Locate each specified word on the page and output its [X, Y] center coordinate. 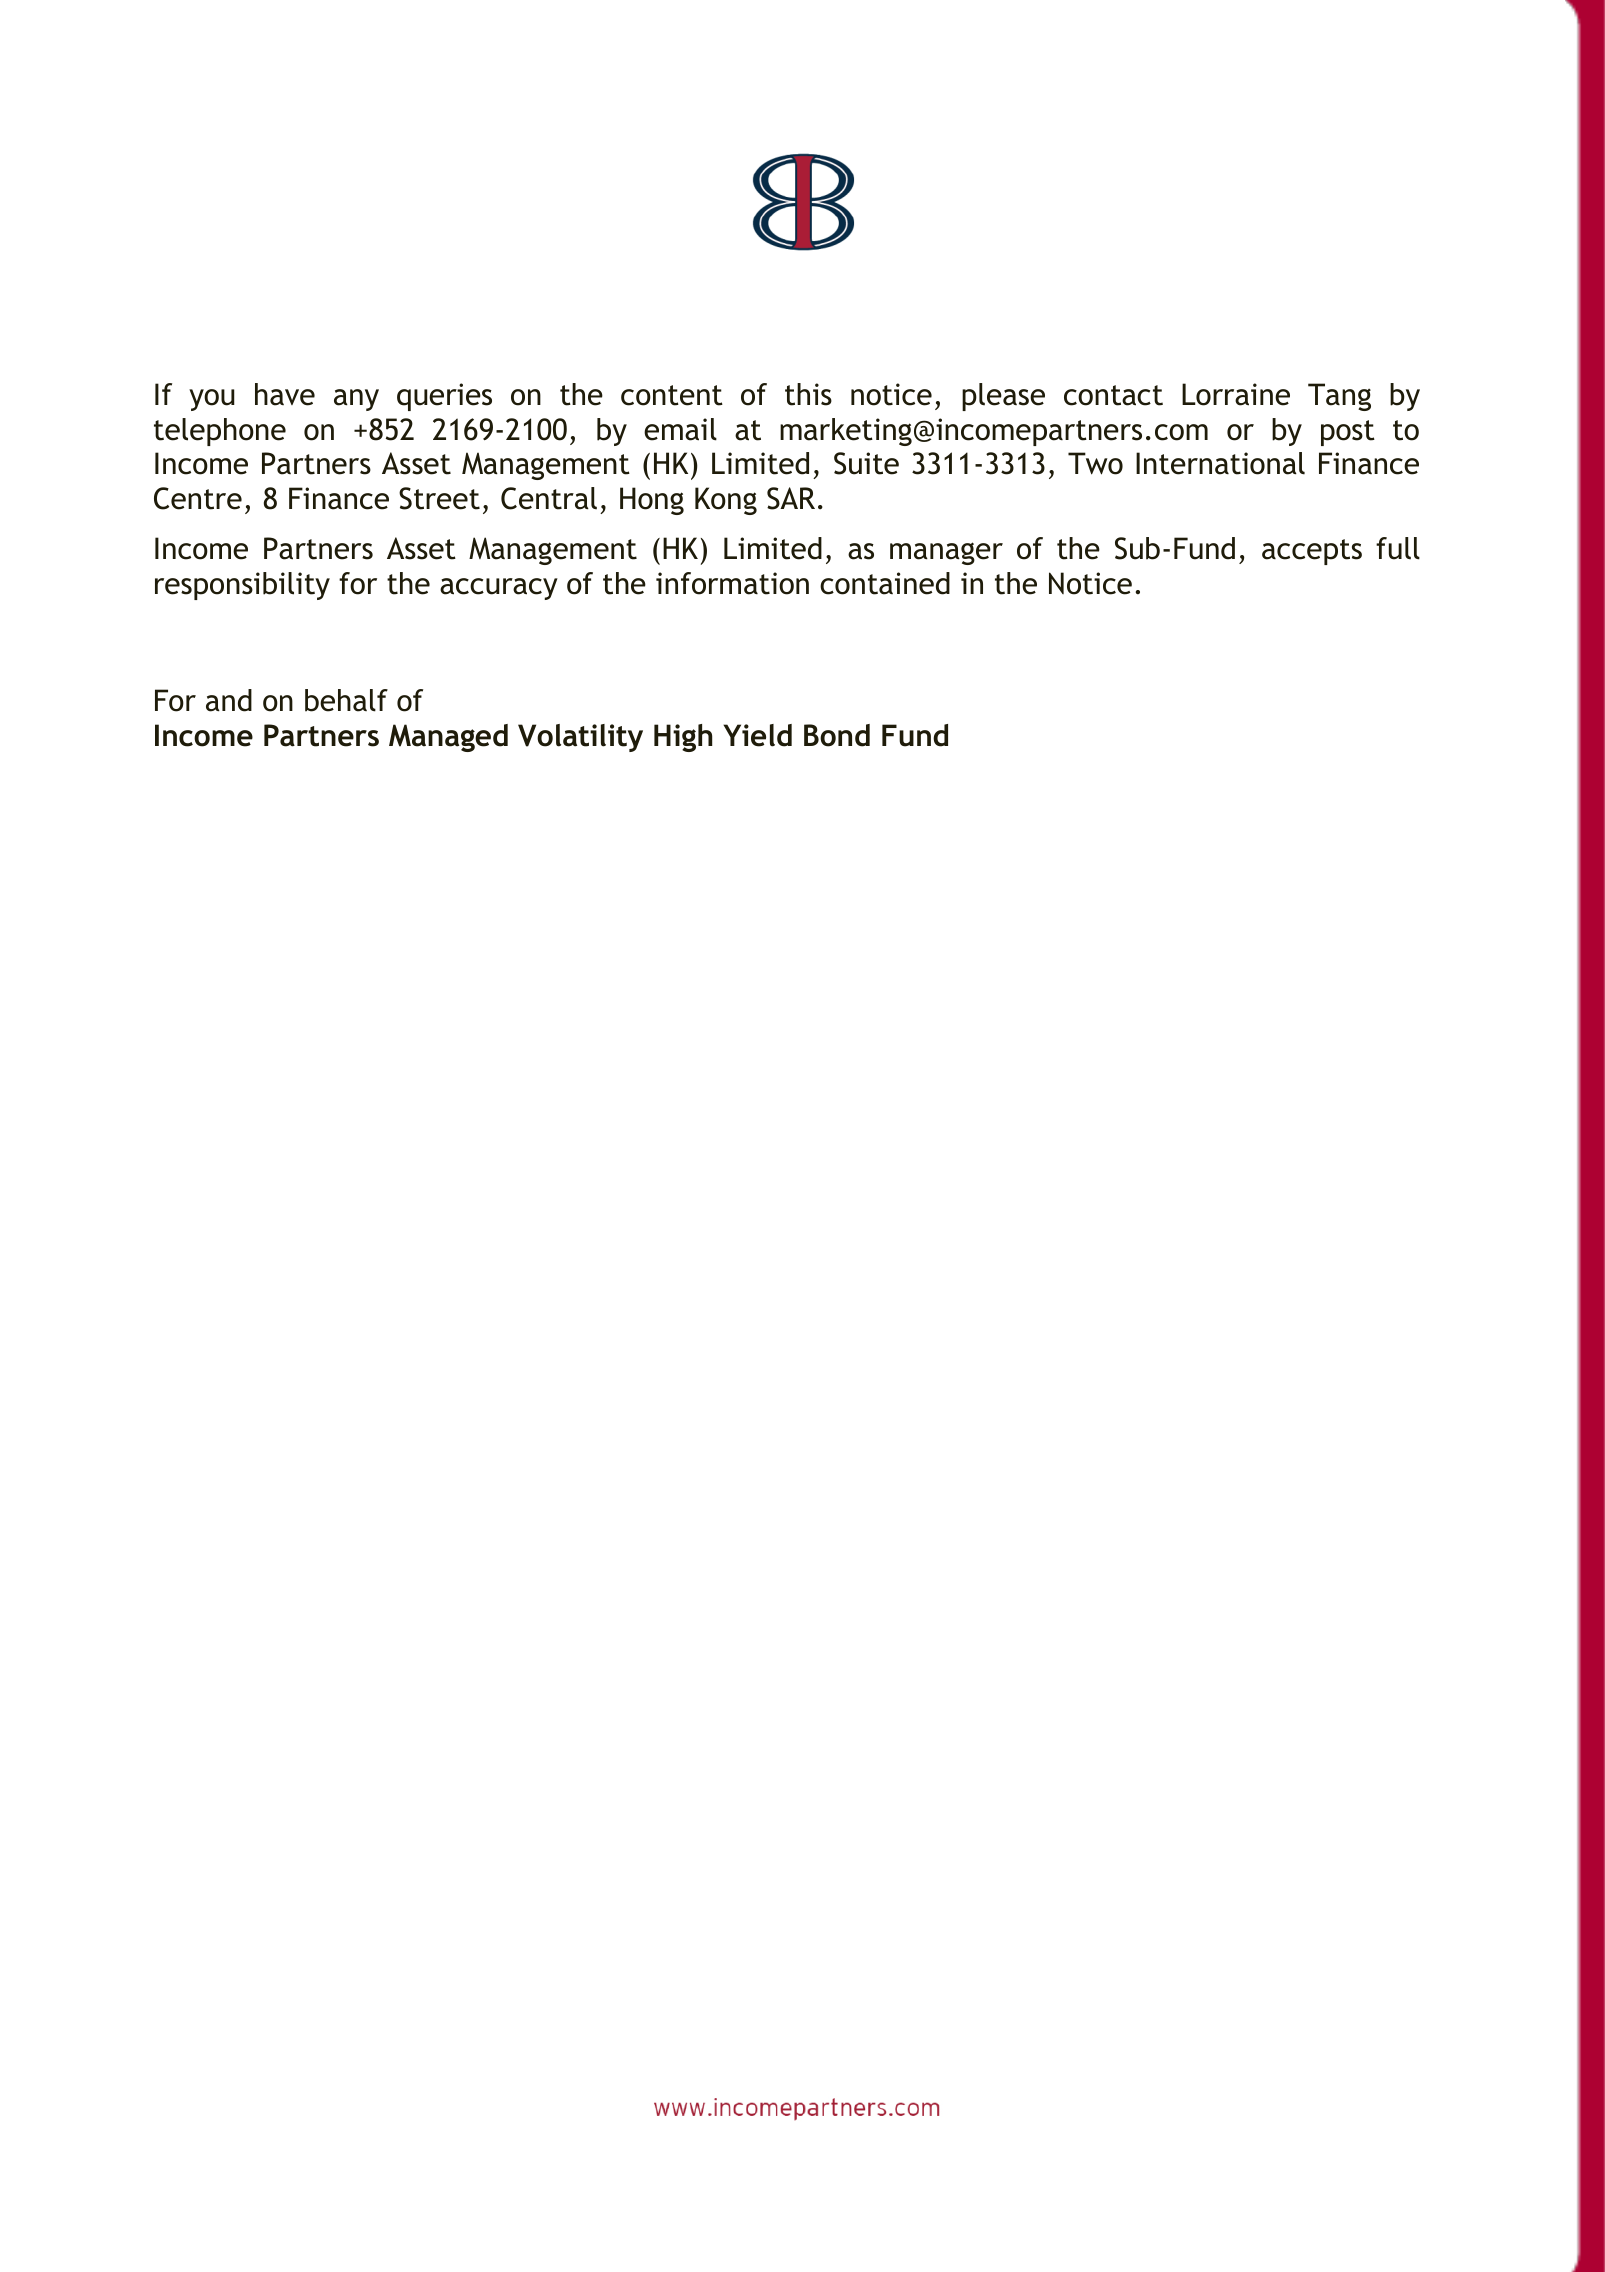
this [808, 394]
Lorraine [1236, 394]
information [732, 583]
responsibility [242, 586]
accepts [1312, 552]
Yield [757, 735]
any [356, 400]
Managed [448, 738]
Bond [837, 735]
